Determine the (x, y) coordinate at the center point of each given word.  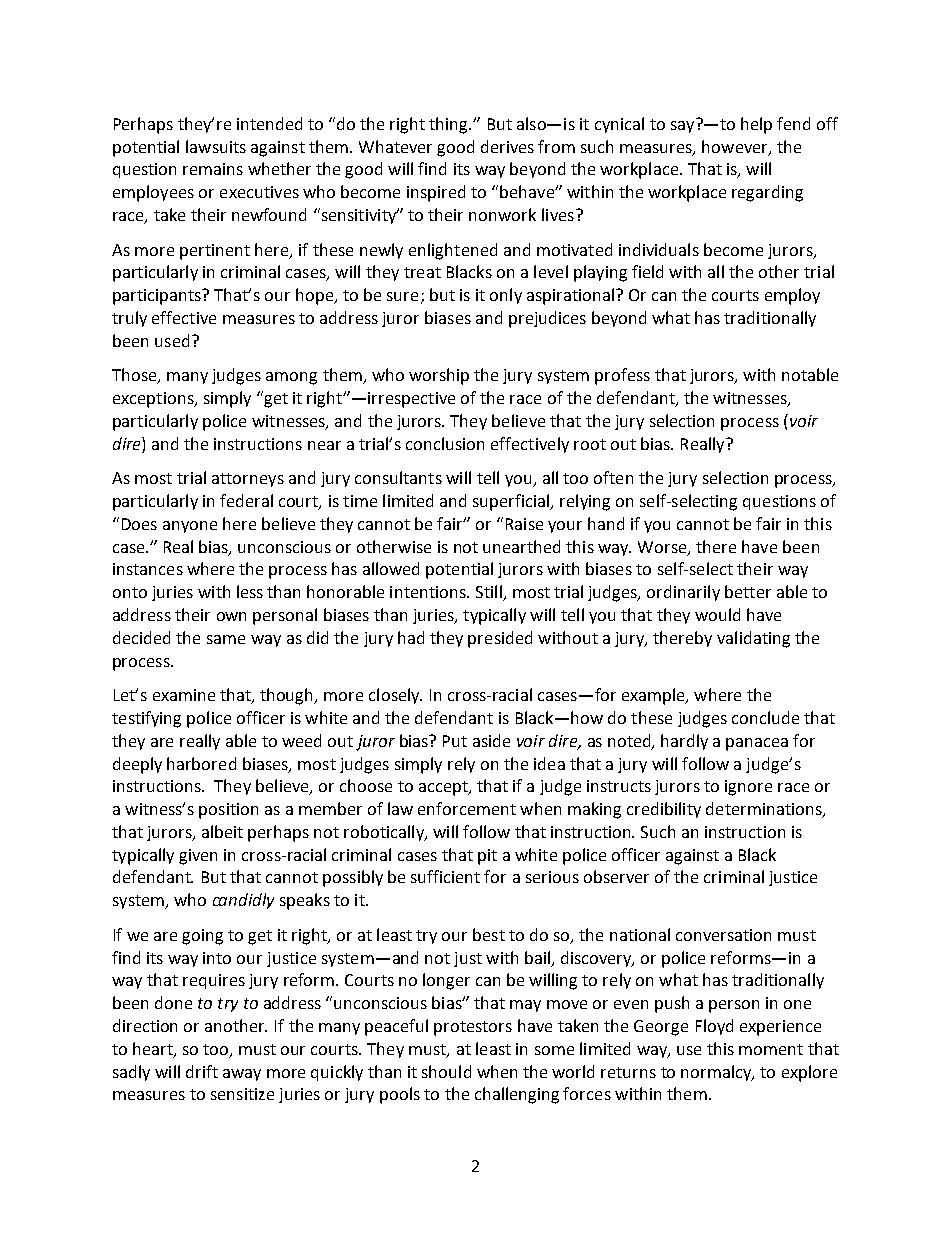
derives (507, 146)
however (736, 147)
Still (490, 593)
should (446, 1071)
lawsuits (216, 146)
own (231, 616)
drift (202, 1071)
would (717, 614)
